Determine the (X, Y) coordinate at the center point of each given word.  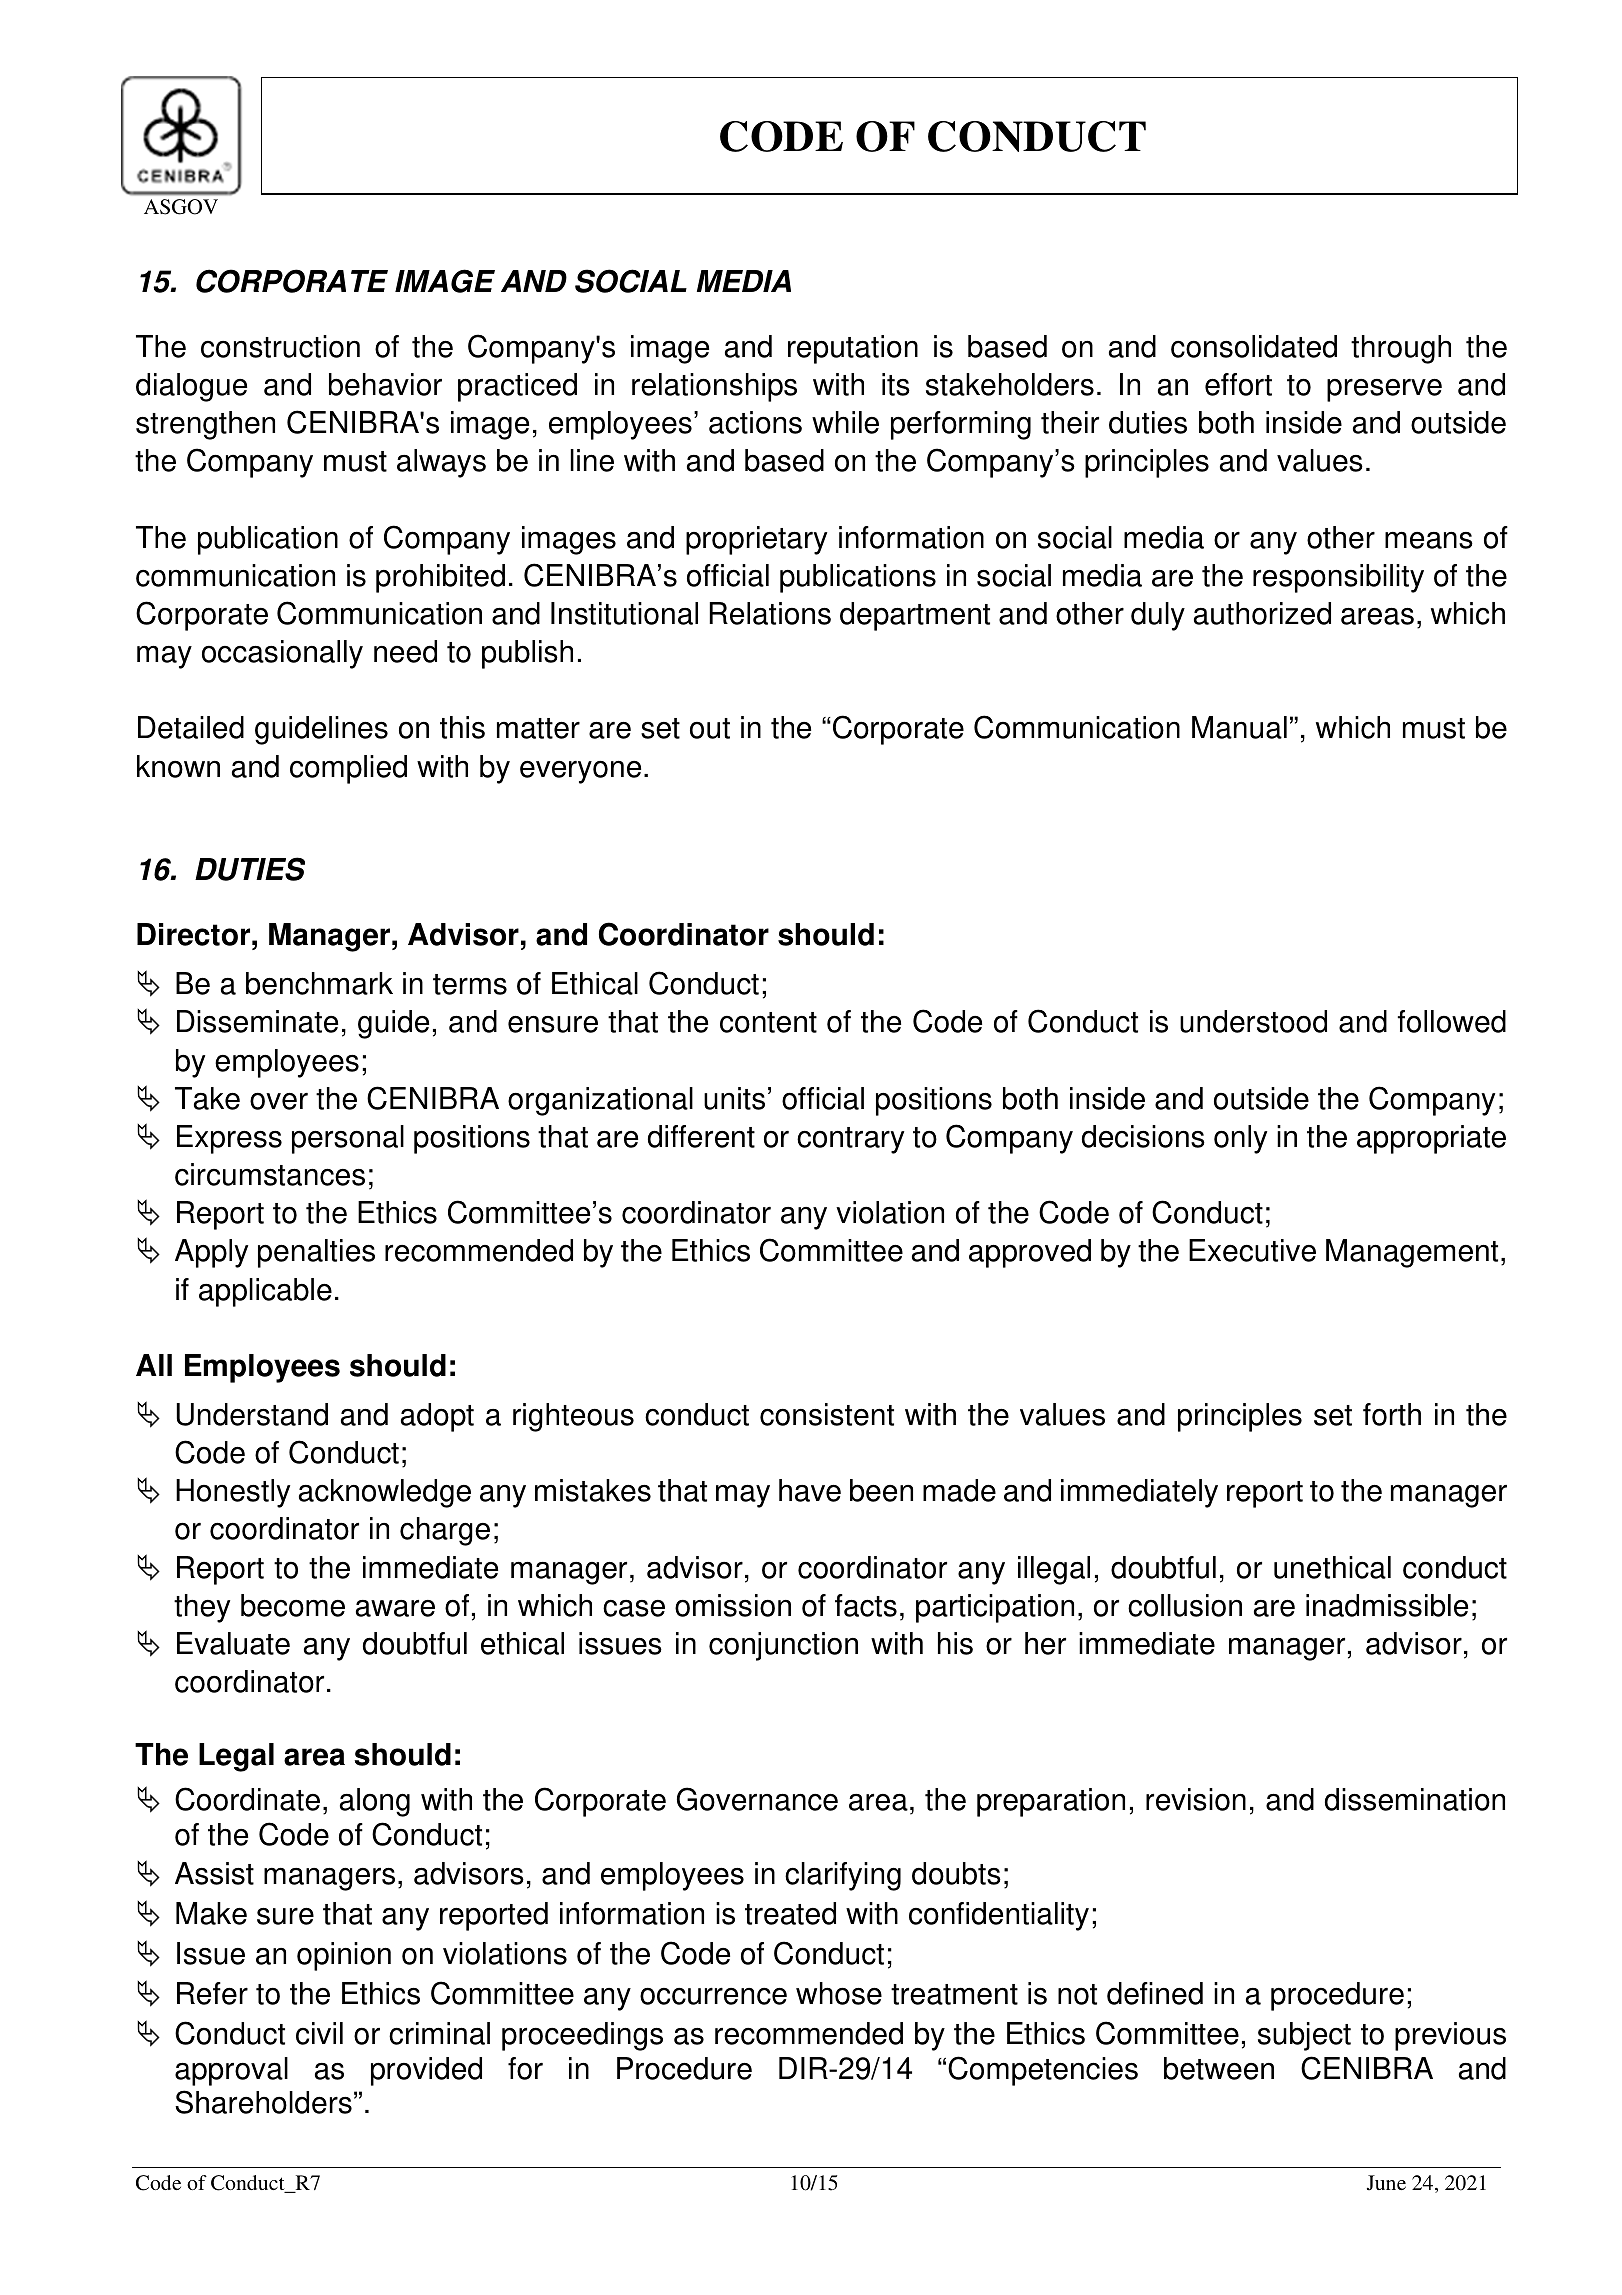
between (1219, 2068)
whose (839, 1993)
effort (1238, 384)
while (845, 422)
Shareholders (263, 2102)
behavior (385, 384)
